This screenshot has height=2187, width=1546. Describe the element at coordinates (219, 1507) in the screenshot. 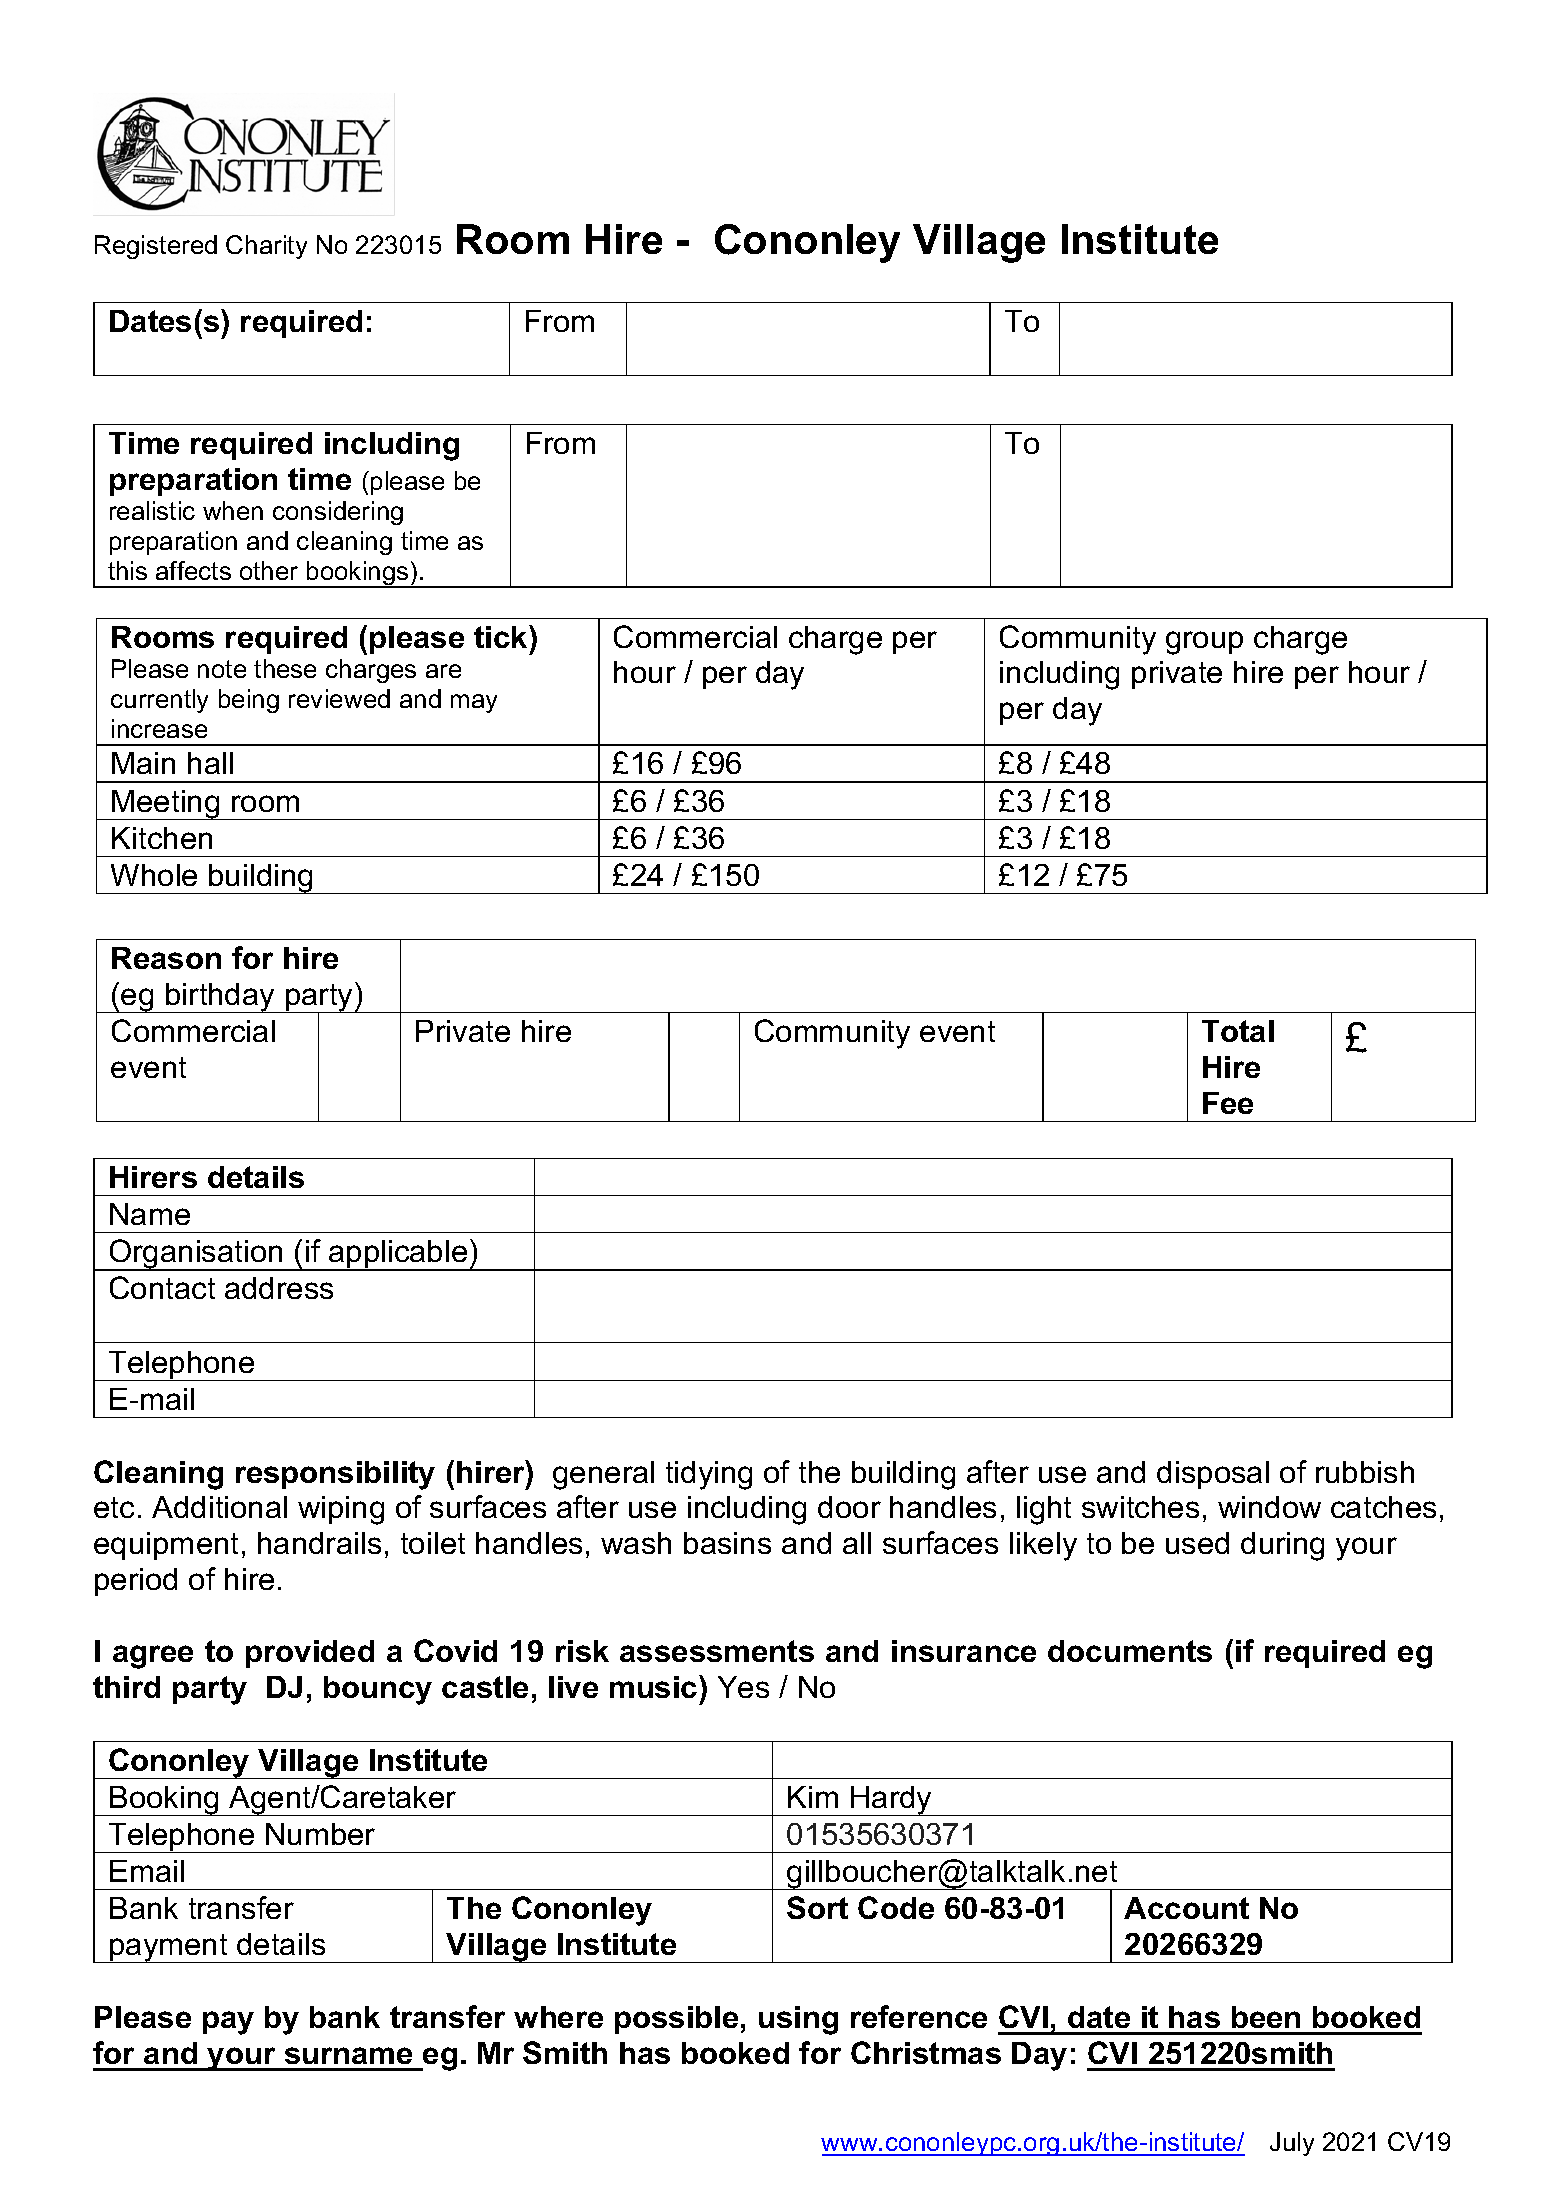

I see `Additional` at that location.
